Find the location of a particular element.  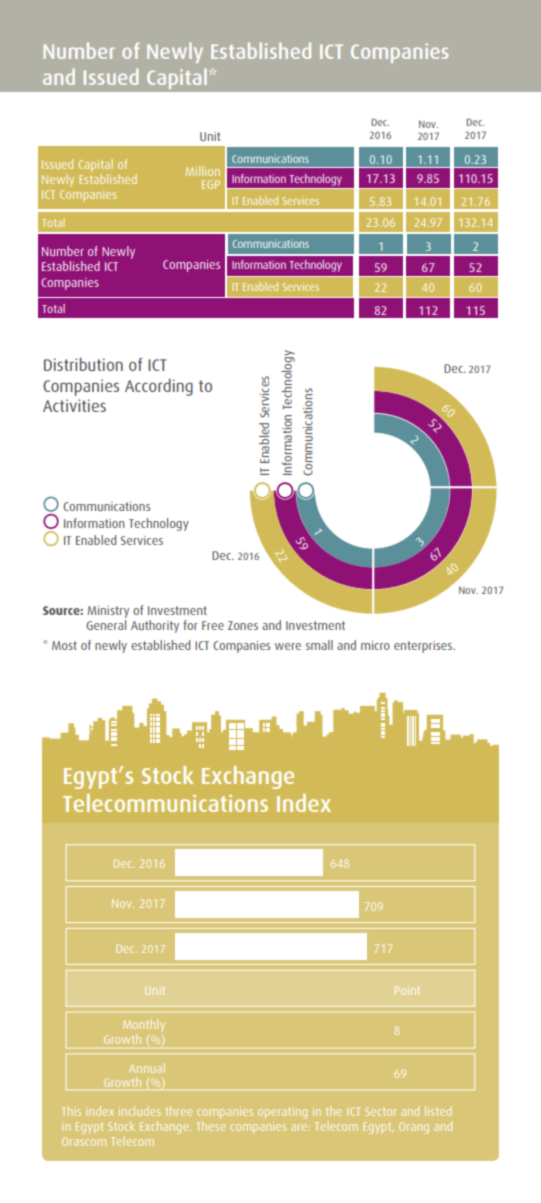

Distribution is located at coordinates (83, 364).
